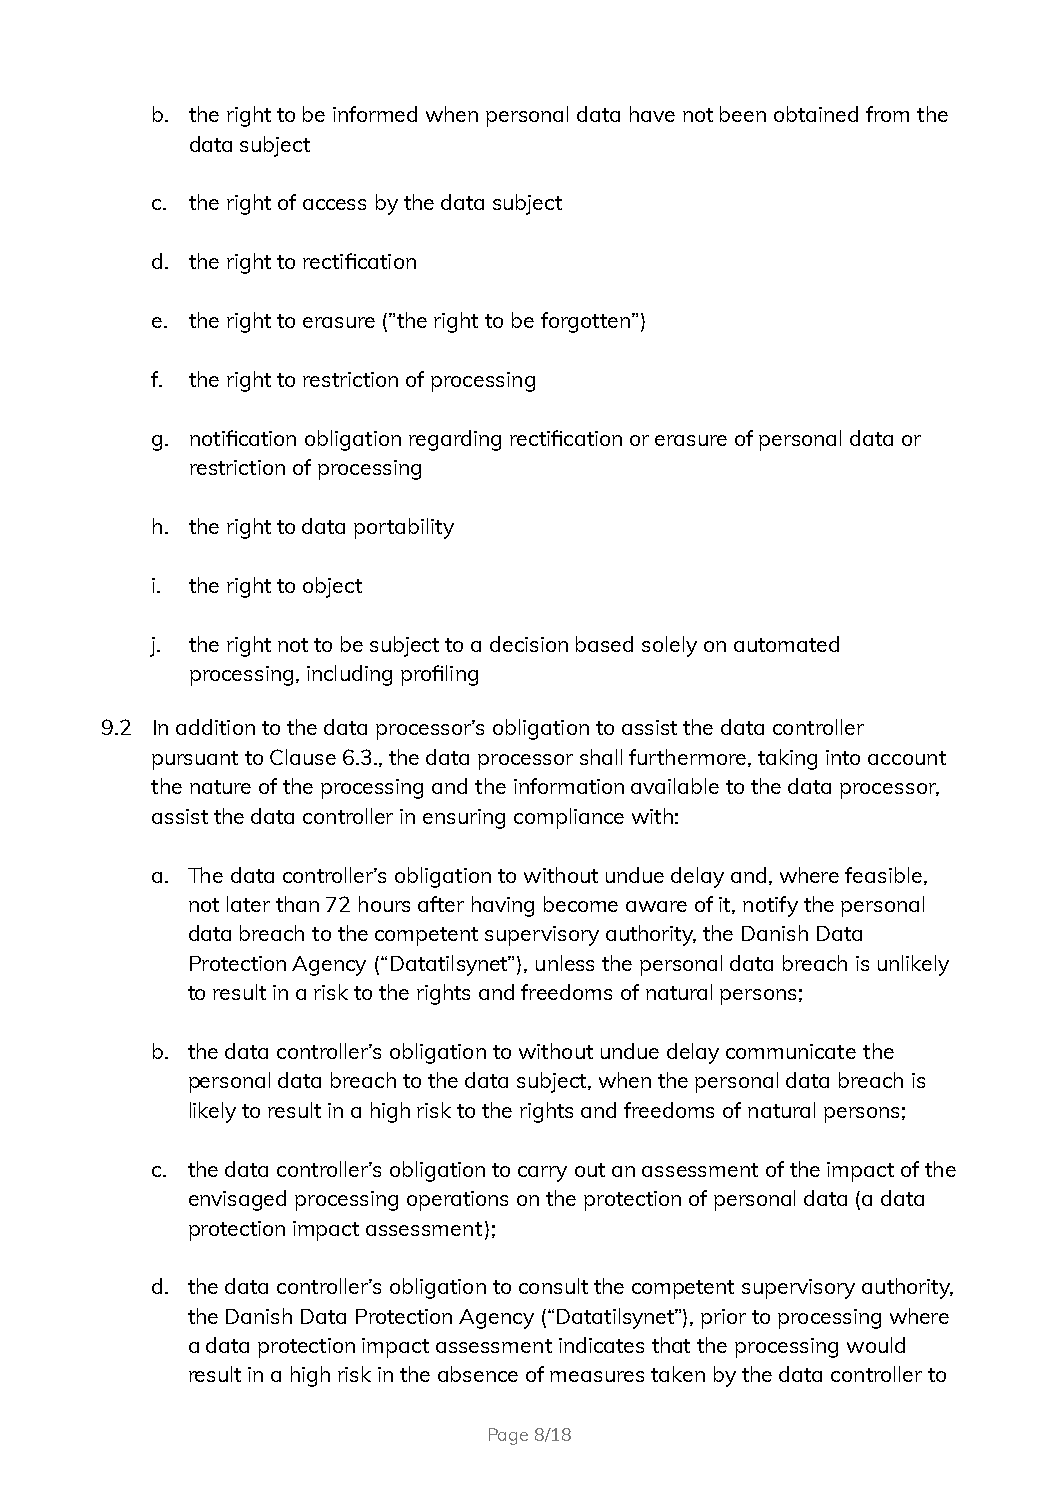 The height and width of the screenshot is (1496, 1058). Describe the element at coordinates (565, 963) in the screenshot. I see `unless` at that location.
